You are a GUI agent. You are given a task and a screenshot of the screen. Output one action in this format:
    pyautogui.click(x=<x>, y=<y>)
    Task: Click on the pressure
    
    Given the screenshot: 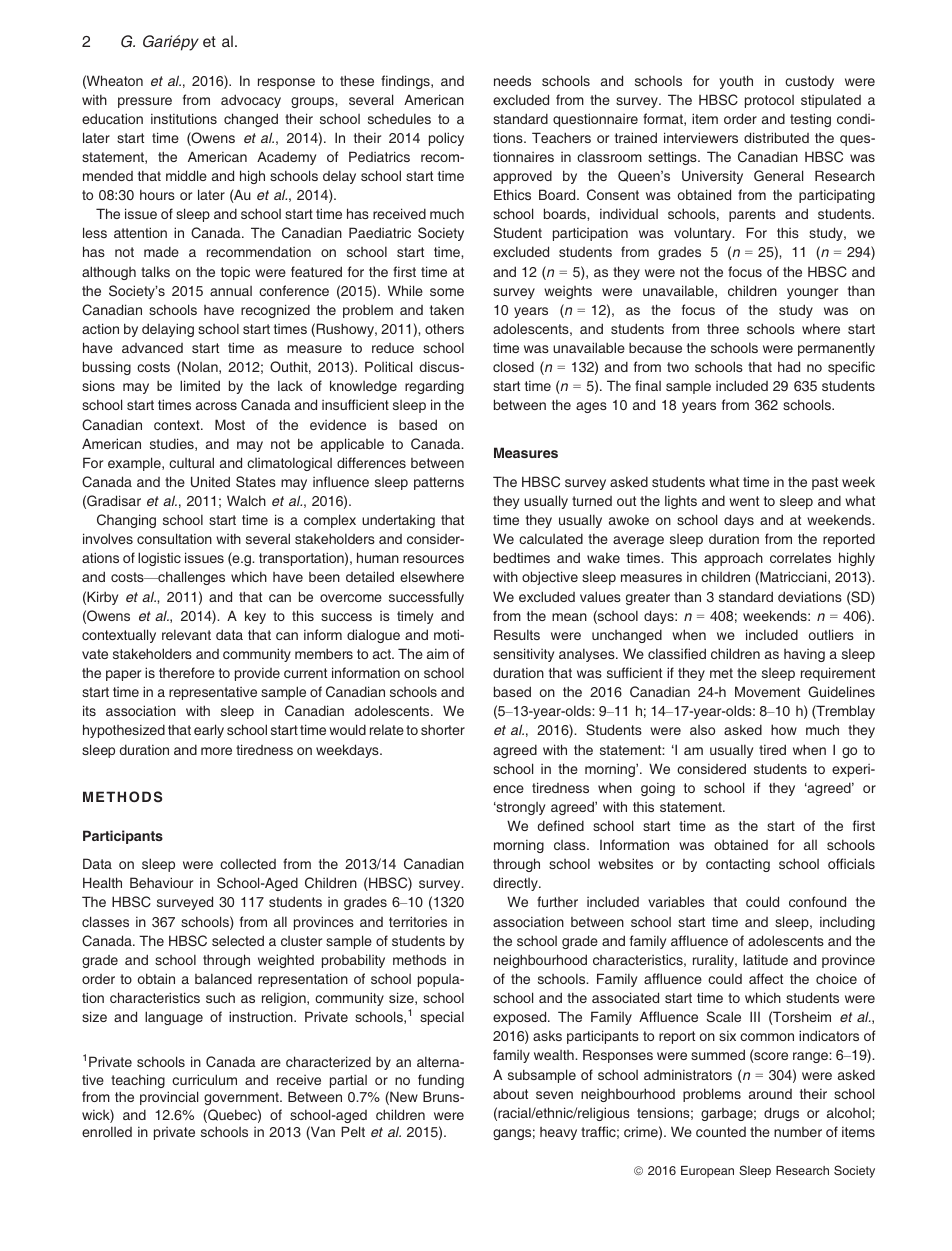 What is the action you would take?
    pyautogui.click(x=145, y=102)
